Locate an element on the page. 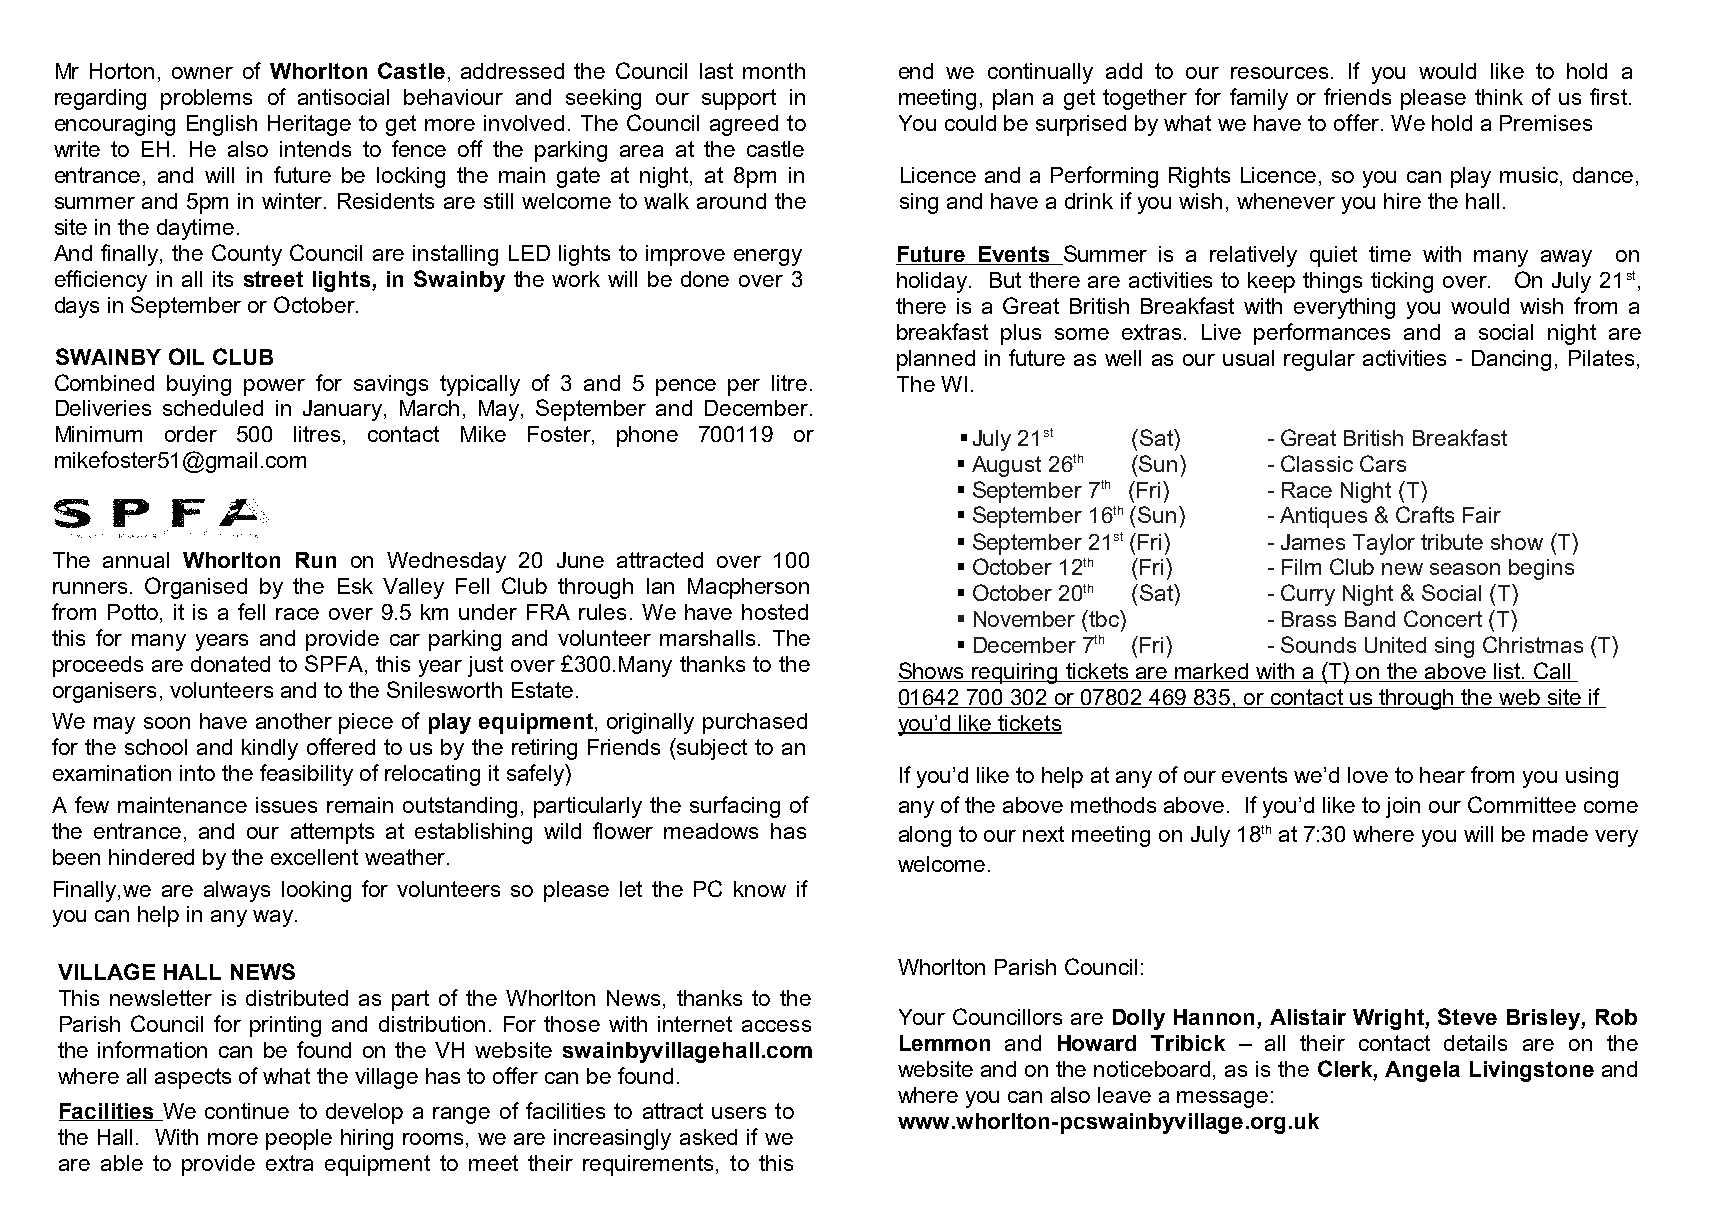 The width and height of the document is (1726, 1220). problems is located at coordinates (206, 99).
